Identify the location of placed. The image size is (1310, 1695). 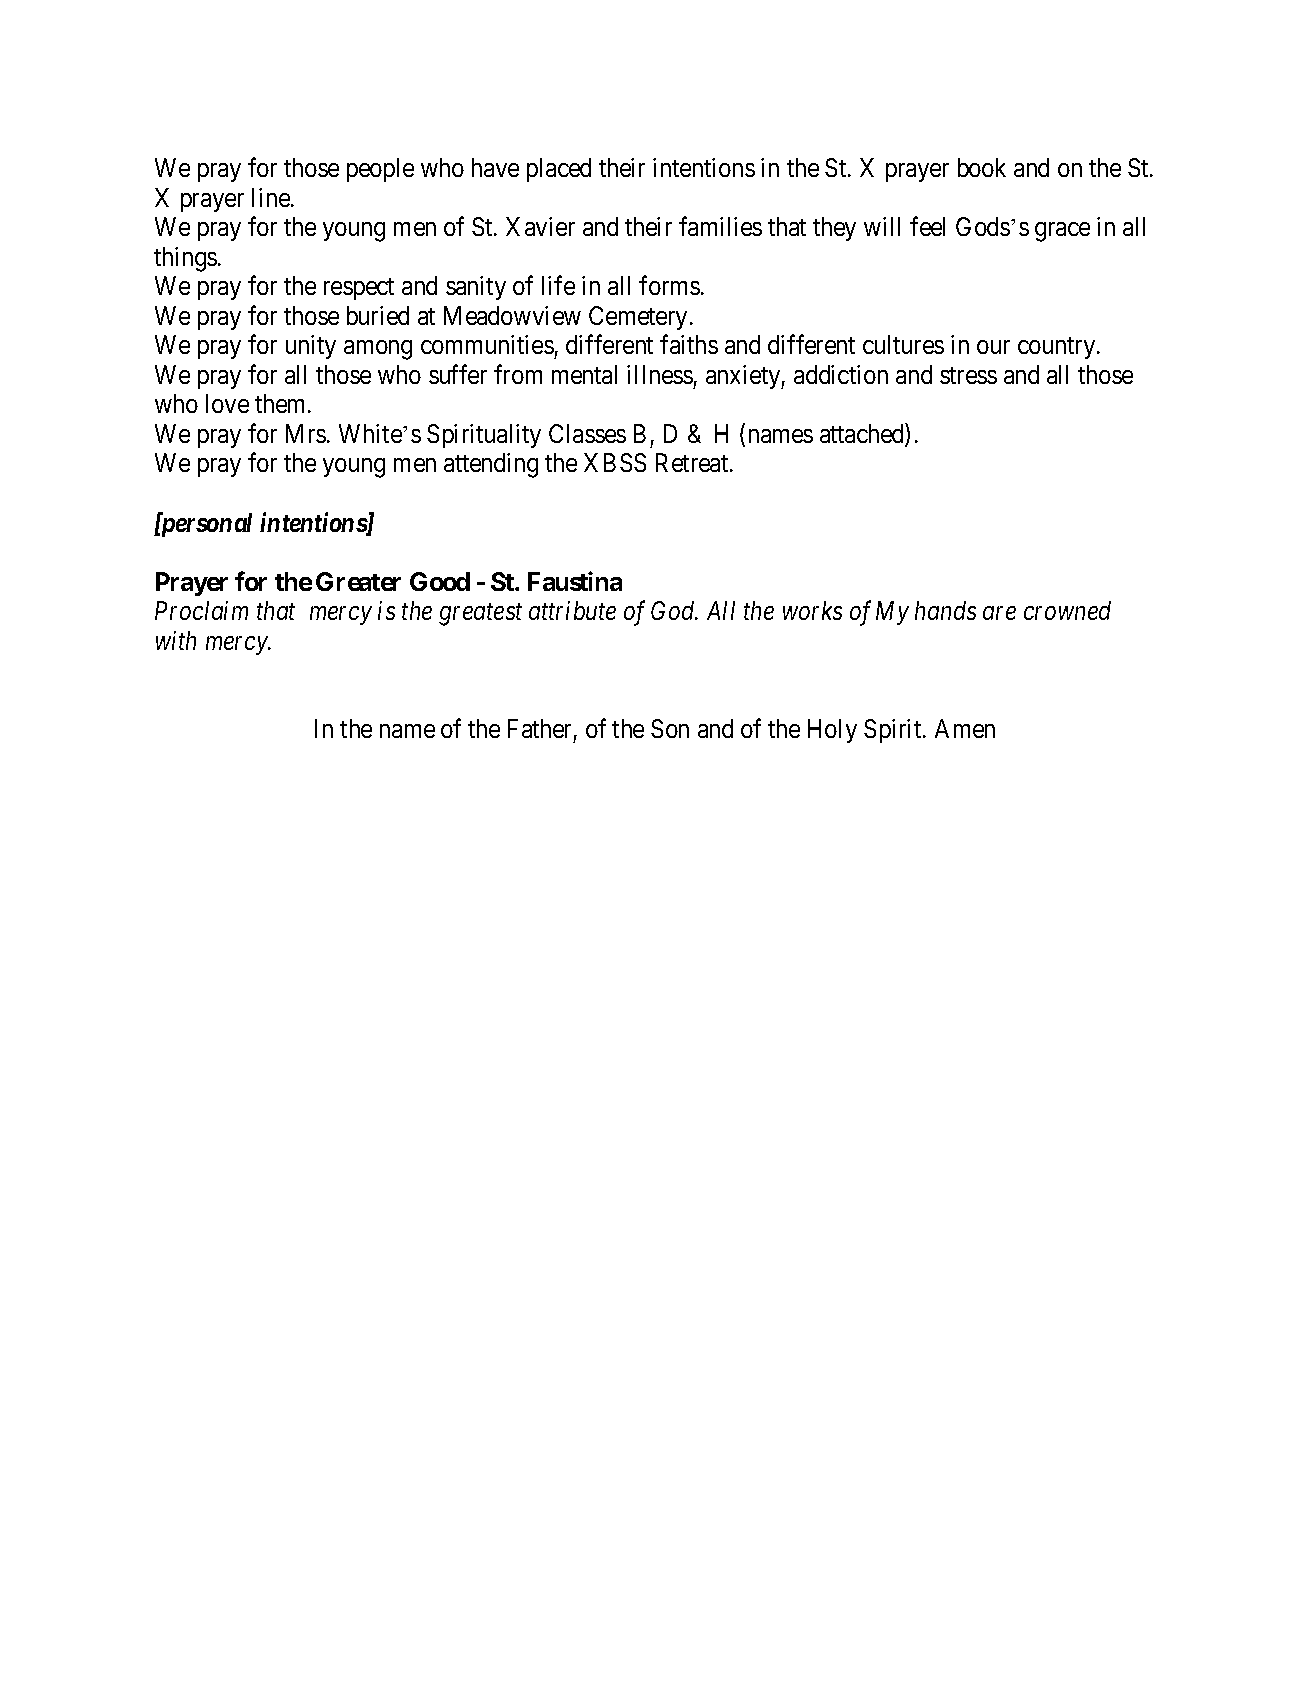
(559, 170).
